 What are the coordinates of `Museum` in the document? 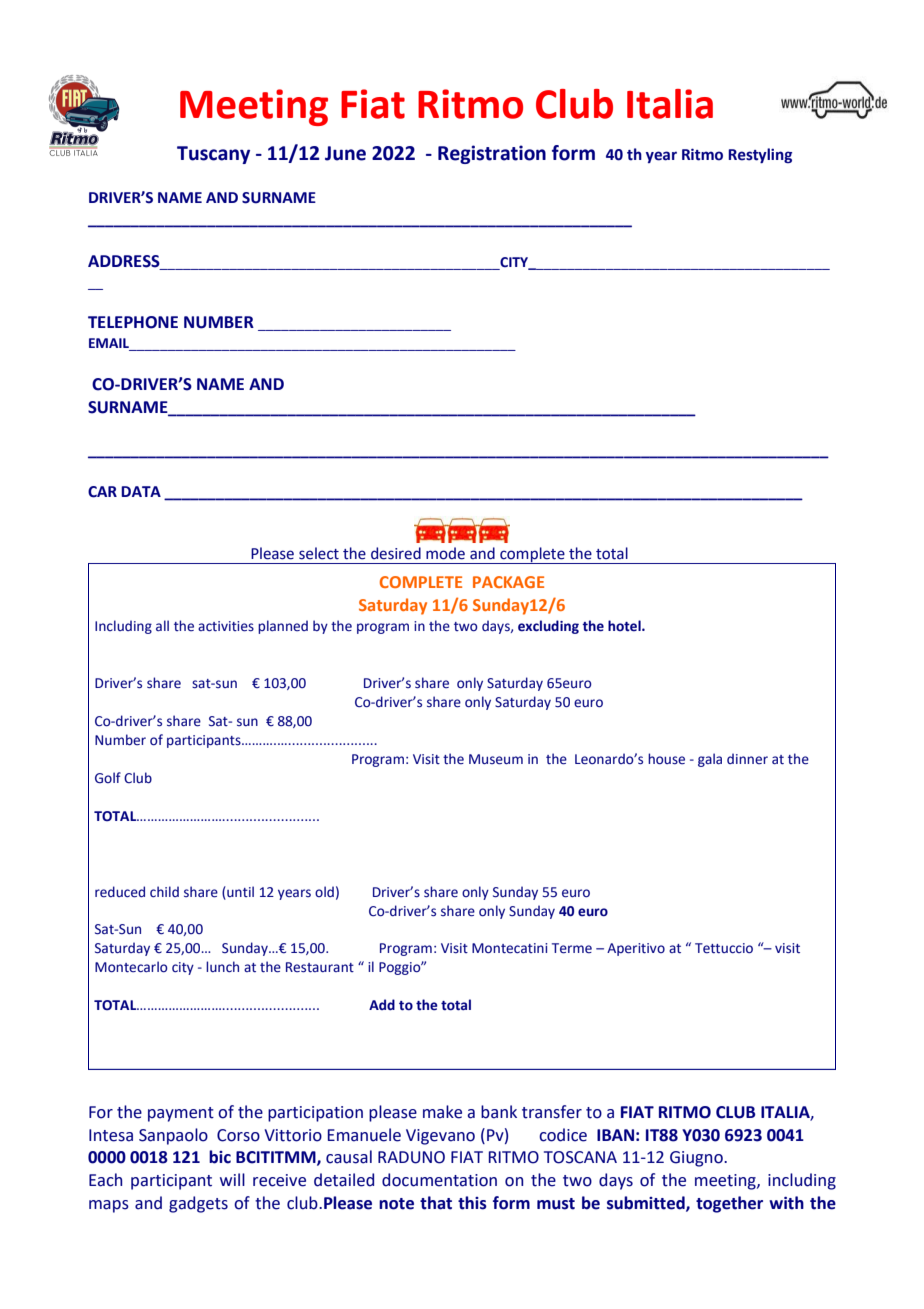 It's located at (496, 759).
